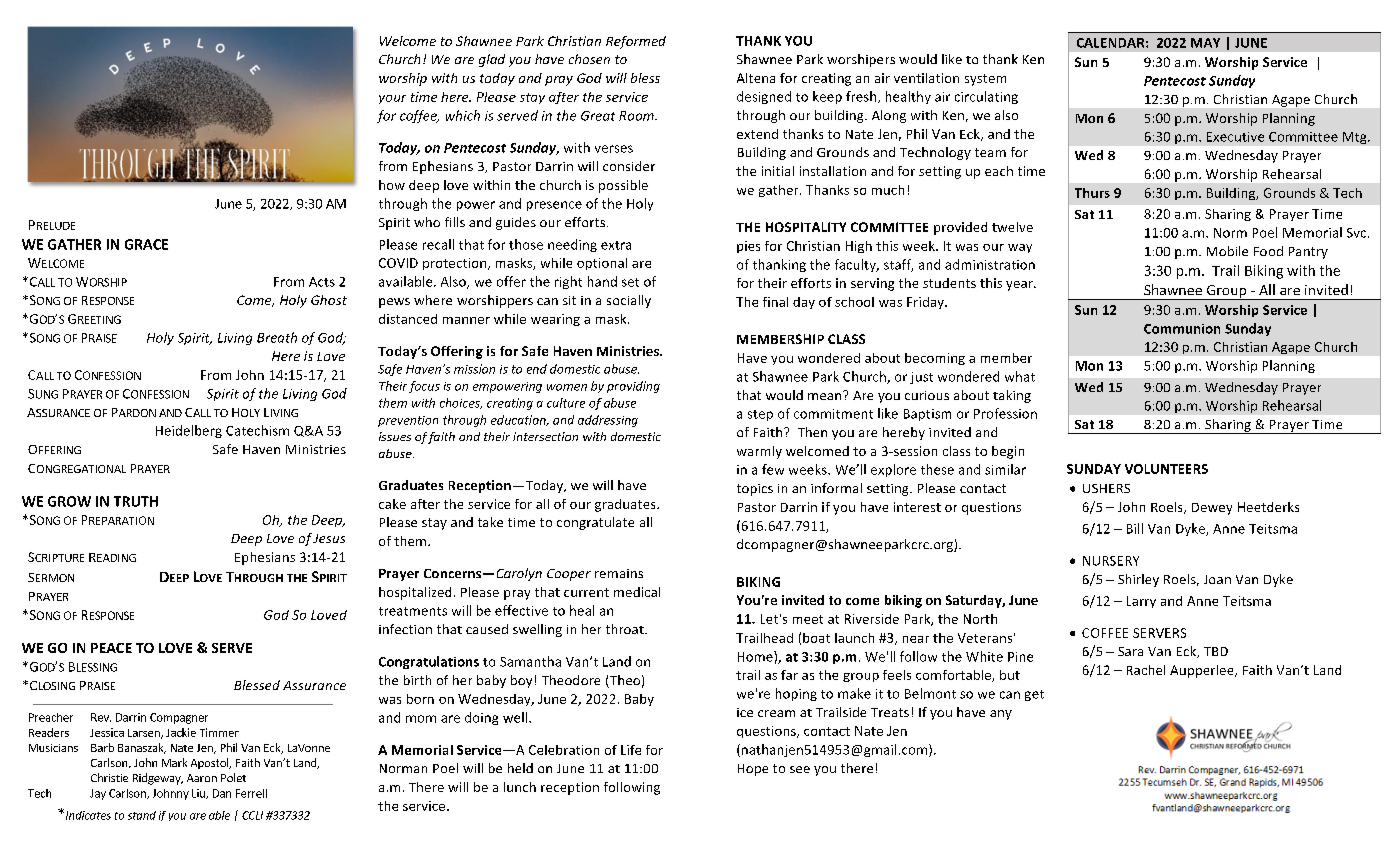 This screenshot has height=850, width=1400. Describe the element at coordinates (636, 42) in the screenshot. I see `Reformed` at that location.
